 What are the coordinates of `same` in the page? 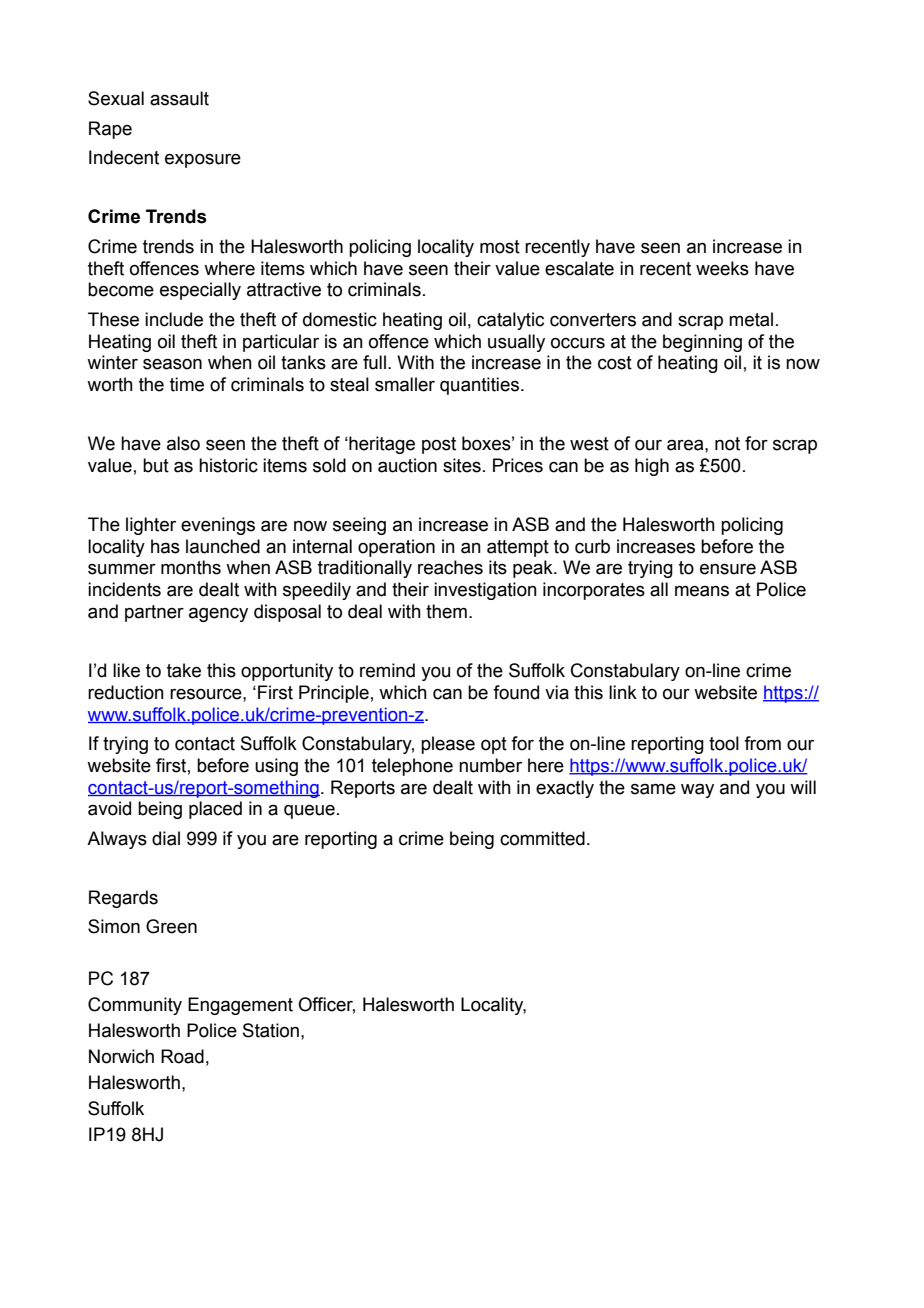 It's located at (653, 789).
